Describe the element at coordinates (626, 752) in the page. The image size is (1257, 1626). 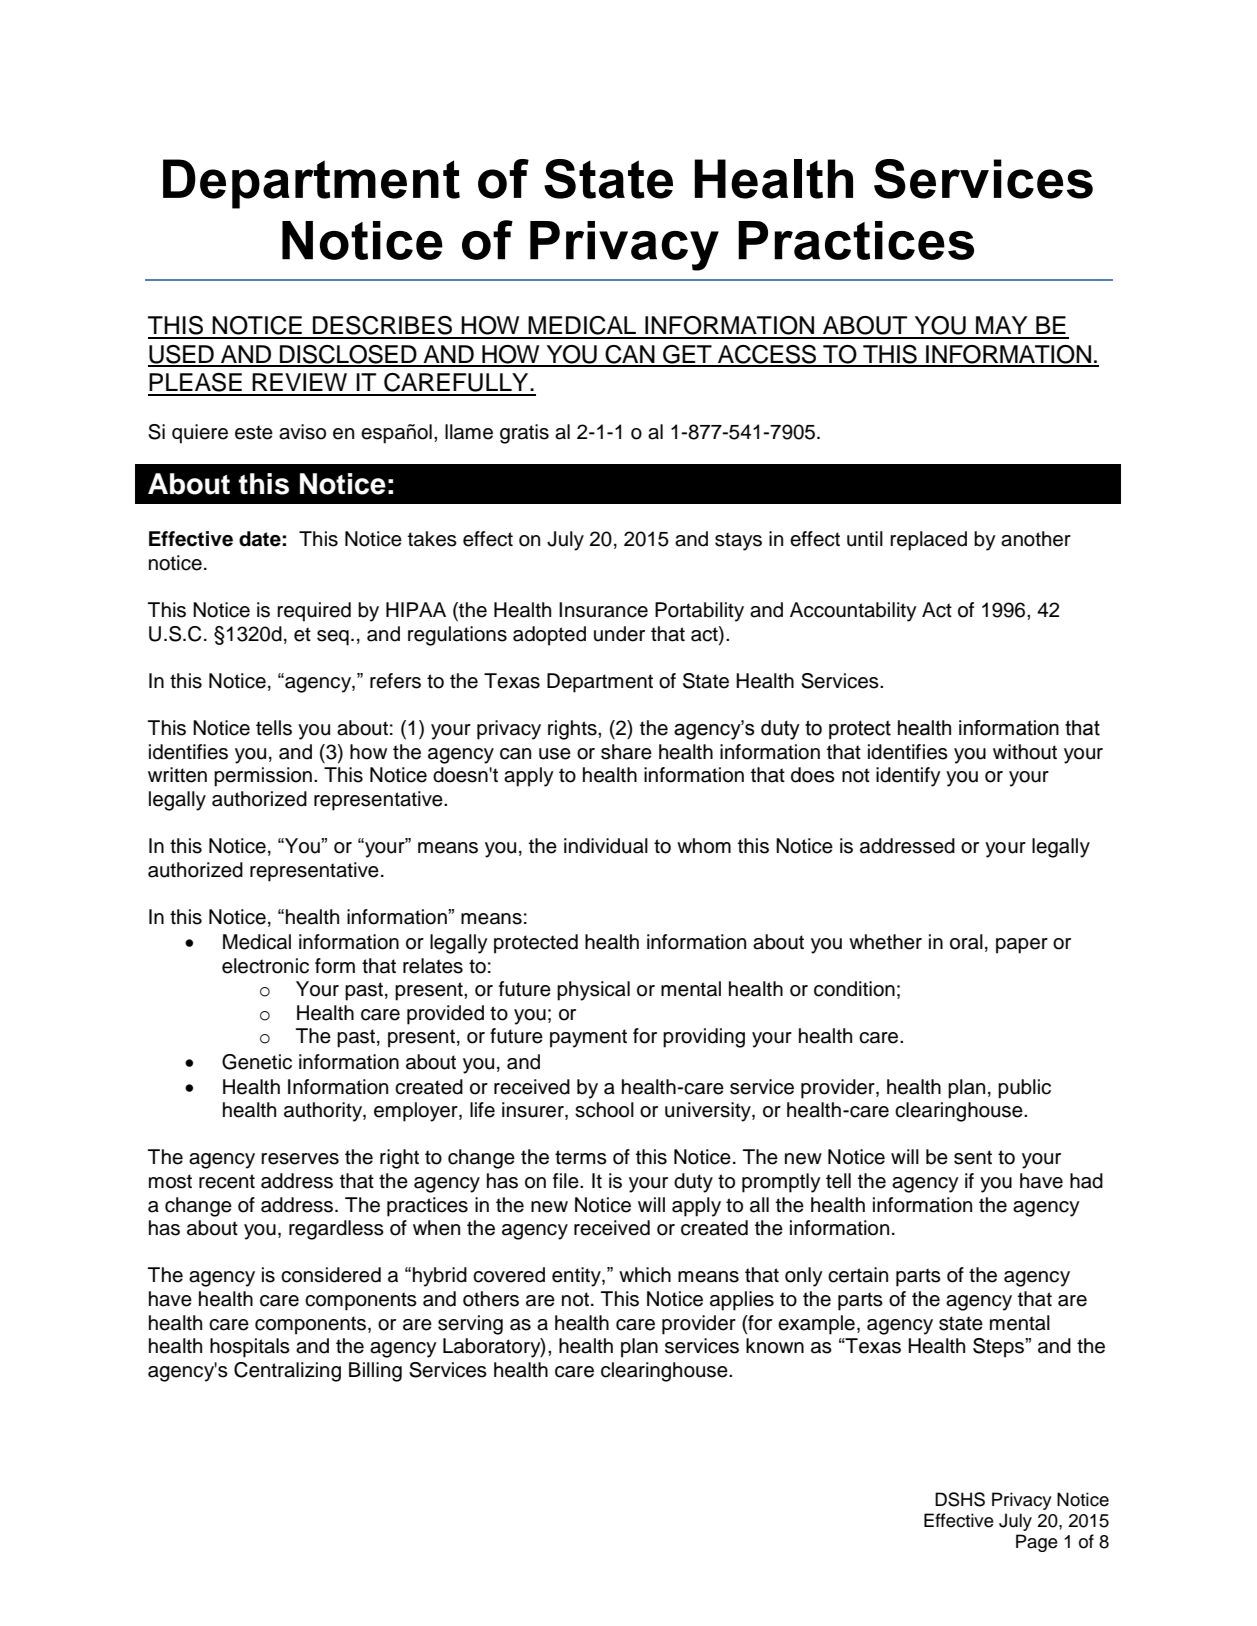
I see `share` at that location.
